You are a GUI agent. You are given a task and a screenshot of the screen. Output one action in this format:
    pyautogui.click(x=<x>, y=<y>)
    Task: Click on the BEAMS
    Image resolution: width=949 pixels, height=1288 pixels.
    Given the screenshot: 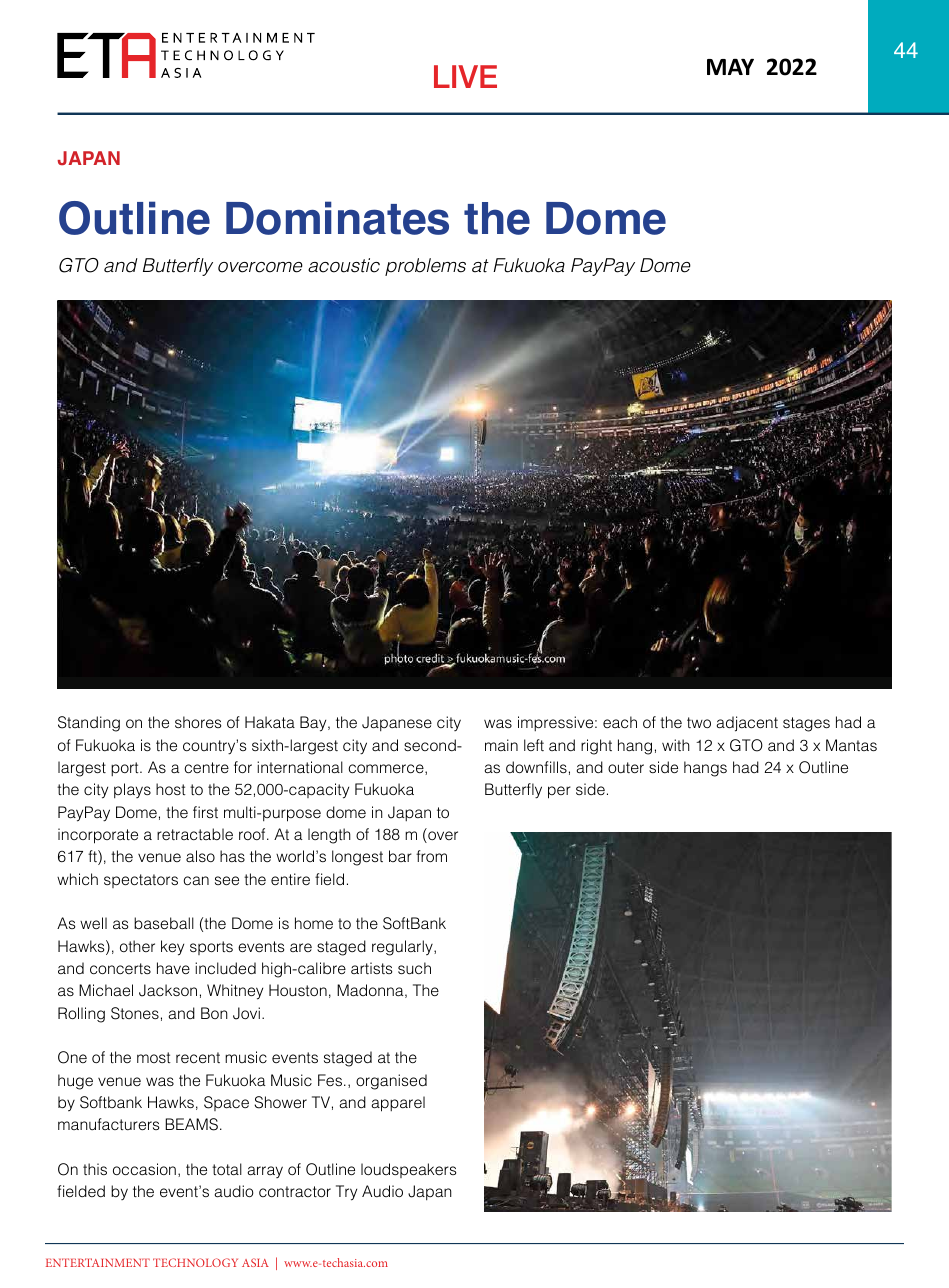 What is the action you would take?
    pyautogui.click(x=191, y=1124)
